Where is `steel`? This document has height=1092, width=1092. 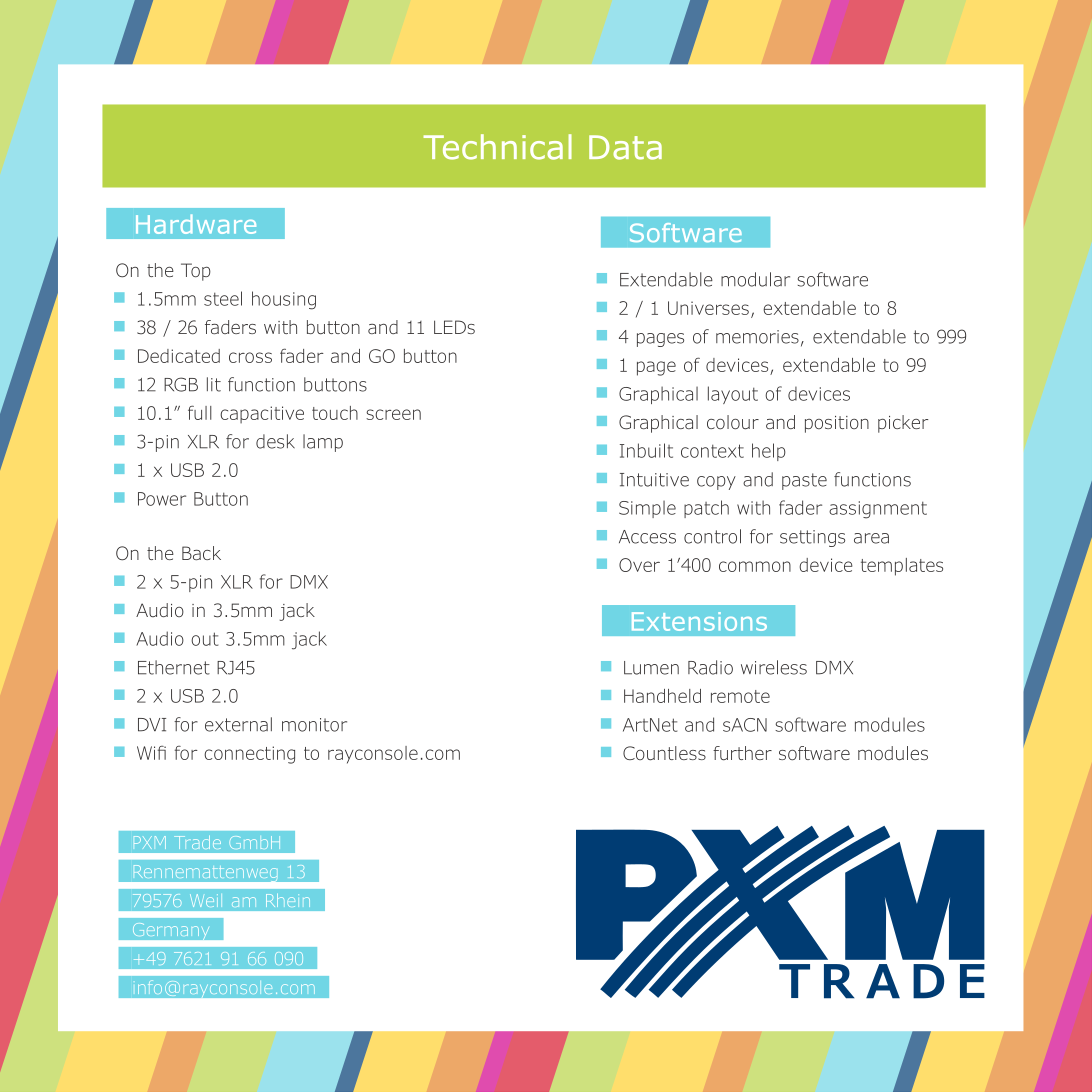 steel is located at coordinates (223, 298).
